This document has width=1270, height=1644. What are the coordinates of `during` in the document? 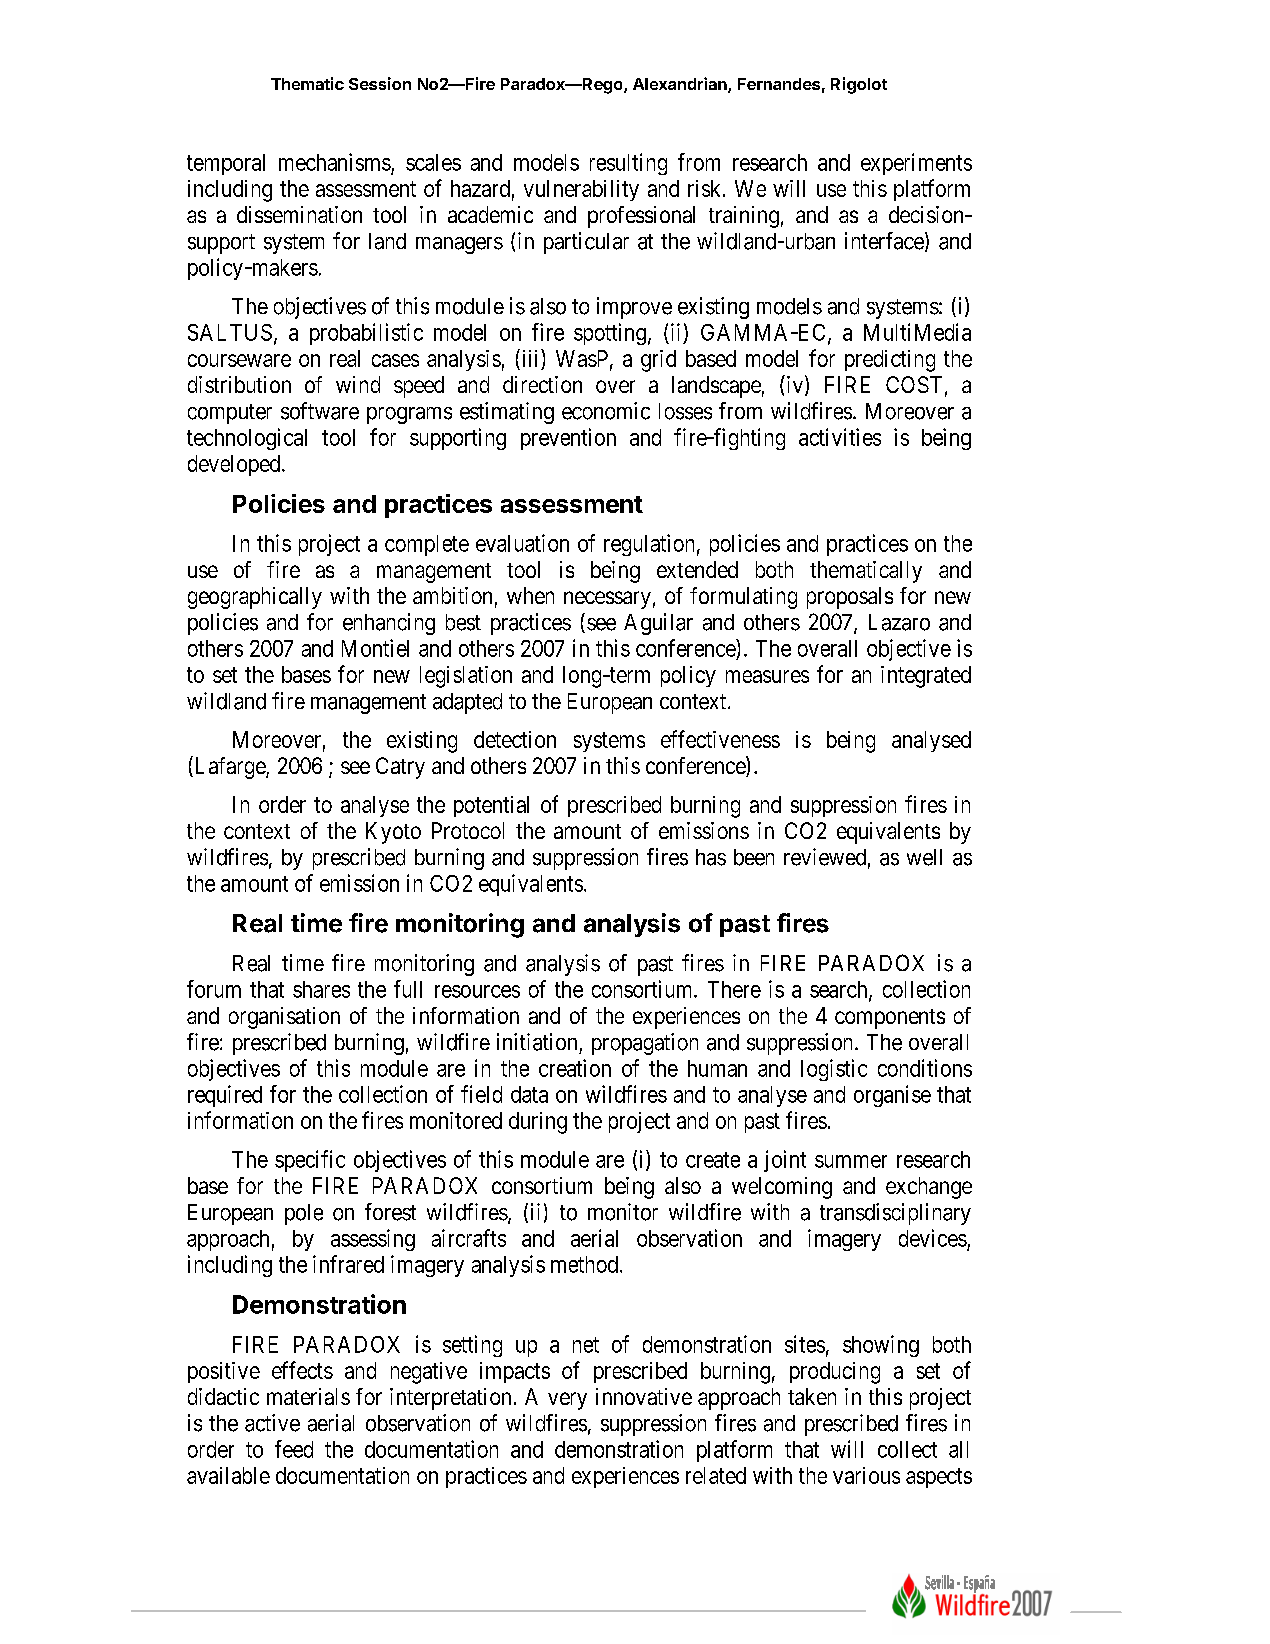 It's located at (538, 1123).
